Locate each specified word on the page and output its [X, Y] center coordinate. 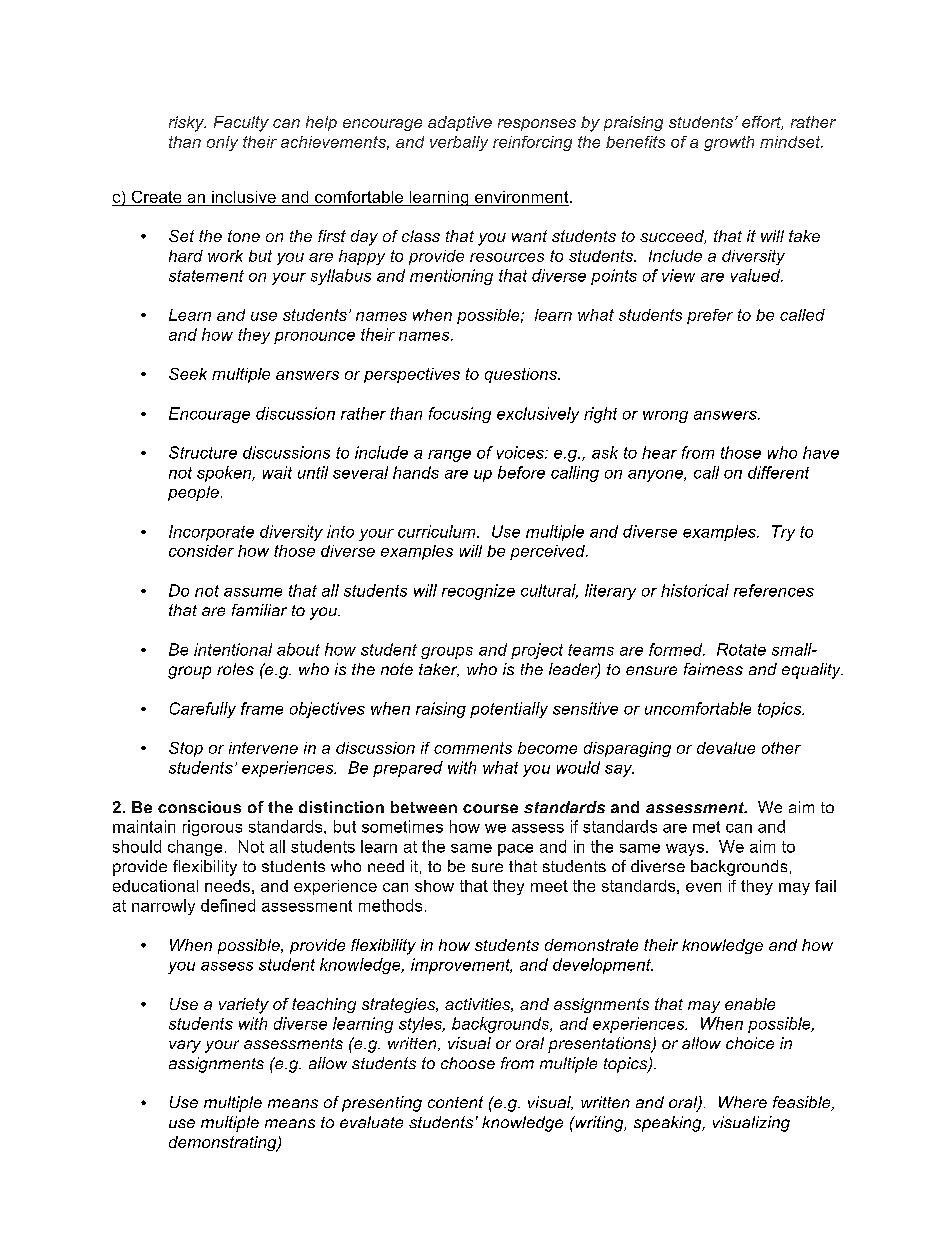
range [449, 456]
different [778, 472]
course [490, 808]
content [455, 1102]
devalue [726, 748]
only [222, 143]
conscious [199, 807]
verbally [459, 143]
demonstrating [224, 1144]
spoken [225, 474]
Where [743, 1102]
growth [729, 143]
